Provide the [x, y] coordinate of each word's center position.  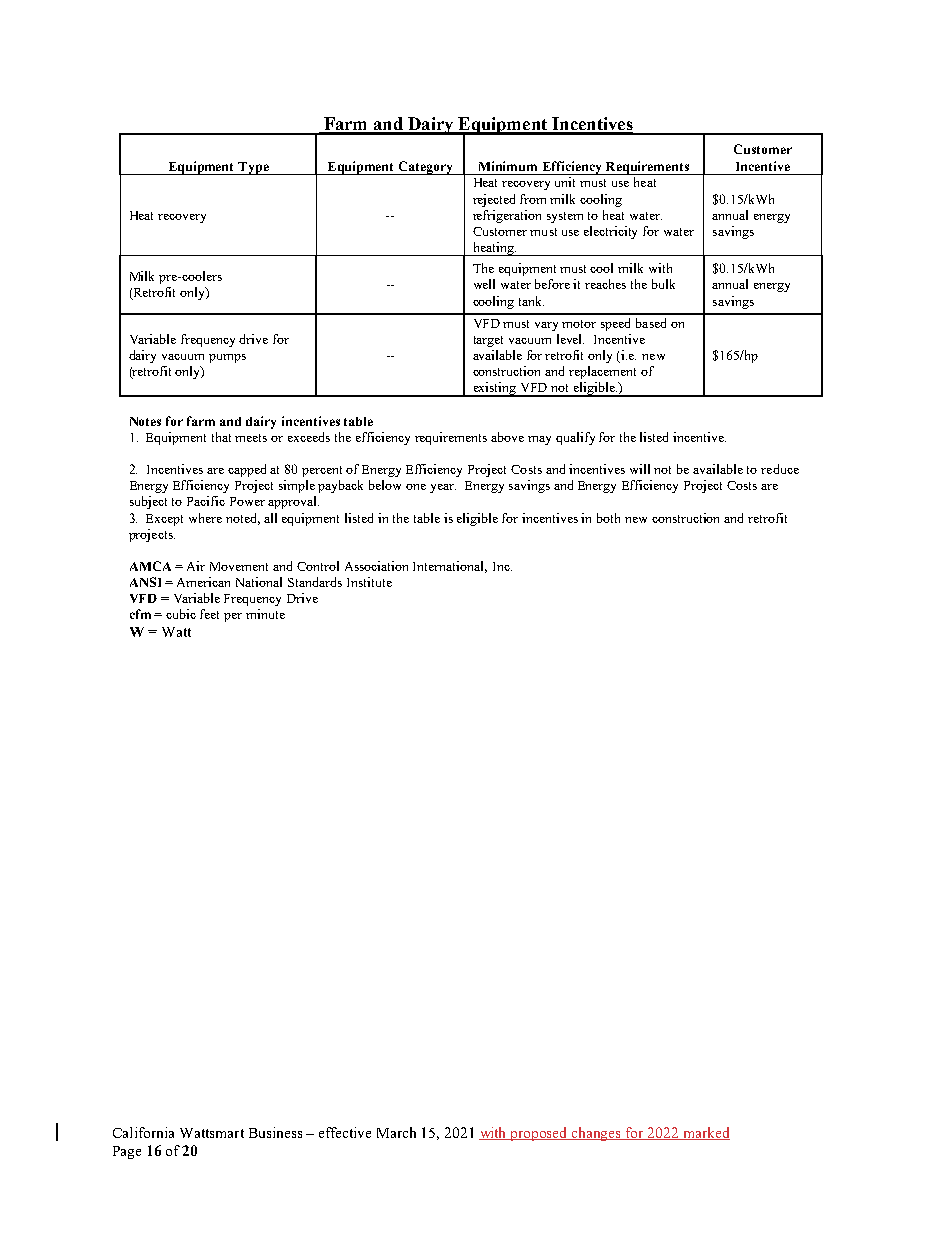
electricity [610, 232]
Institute [369, 582]
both [608, 518]
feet [209, 614]
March [396, 1132]
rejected [494, 200]
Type [253, 168]
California [143, 1132]
